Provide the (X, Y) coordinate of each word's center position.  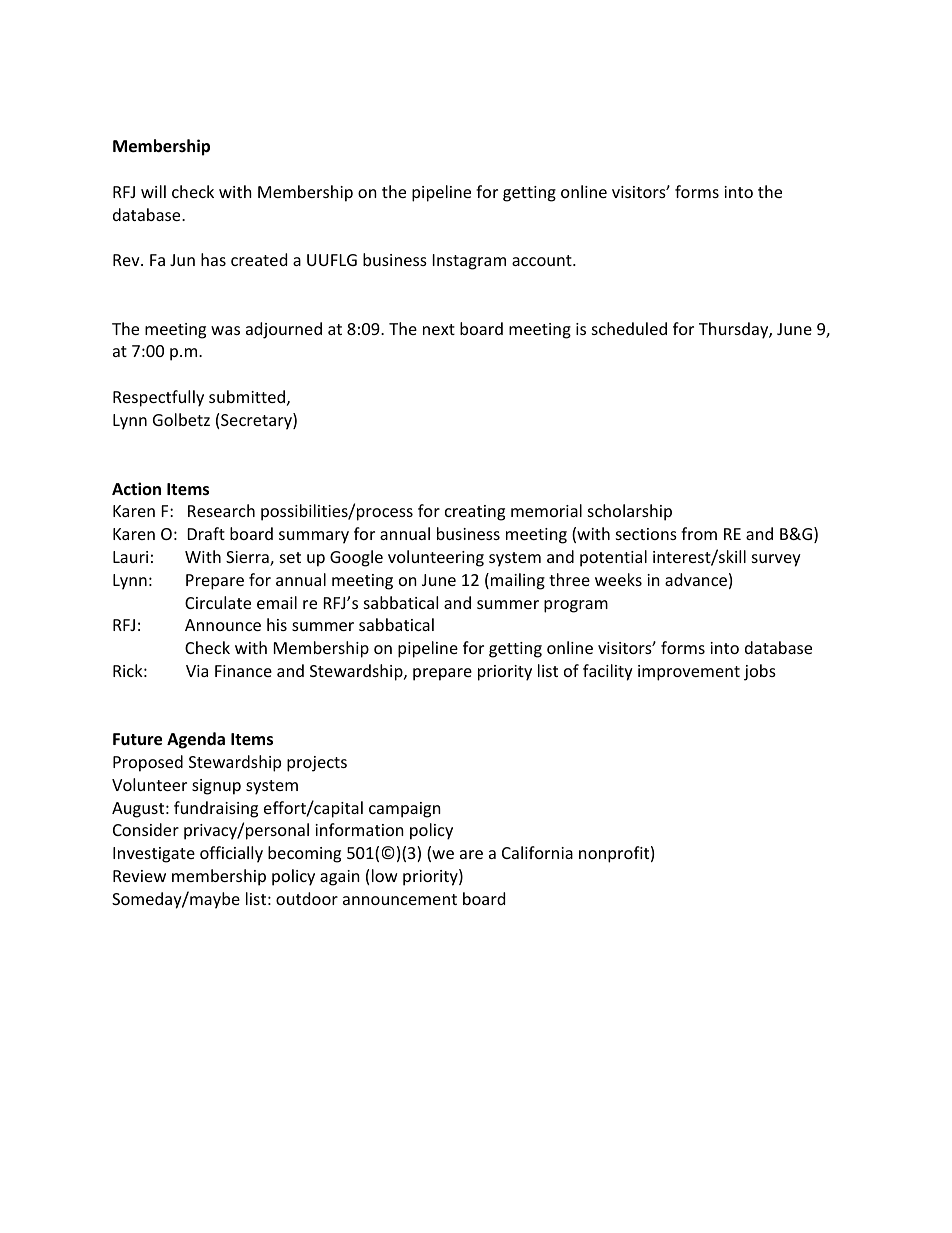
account (543, 260)
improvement (689, 673)
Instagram (469, 262)
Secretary (257, 421)
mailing (518, 581)
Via (197, 671)
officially (231, 854)
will (153, 191)
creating (475, 513)
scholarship (630, 512)
